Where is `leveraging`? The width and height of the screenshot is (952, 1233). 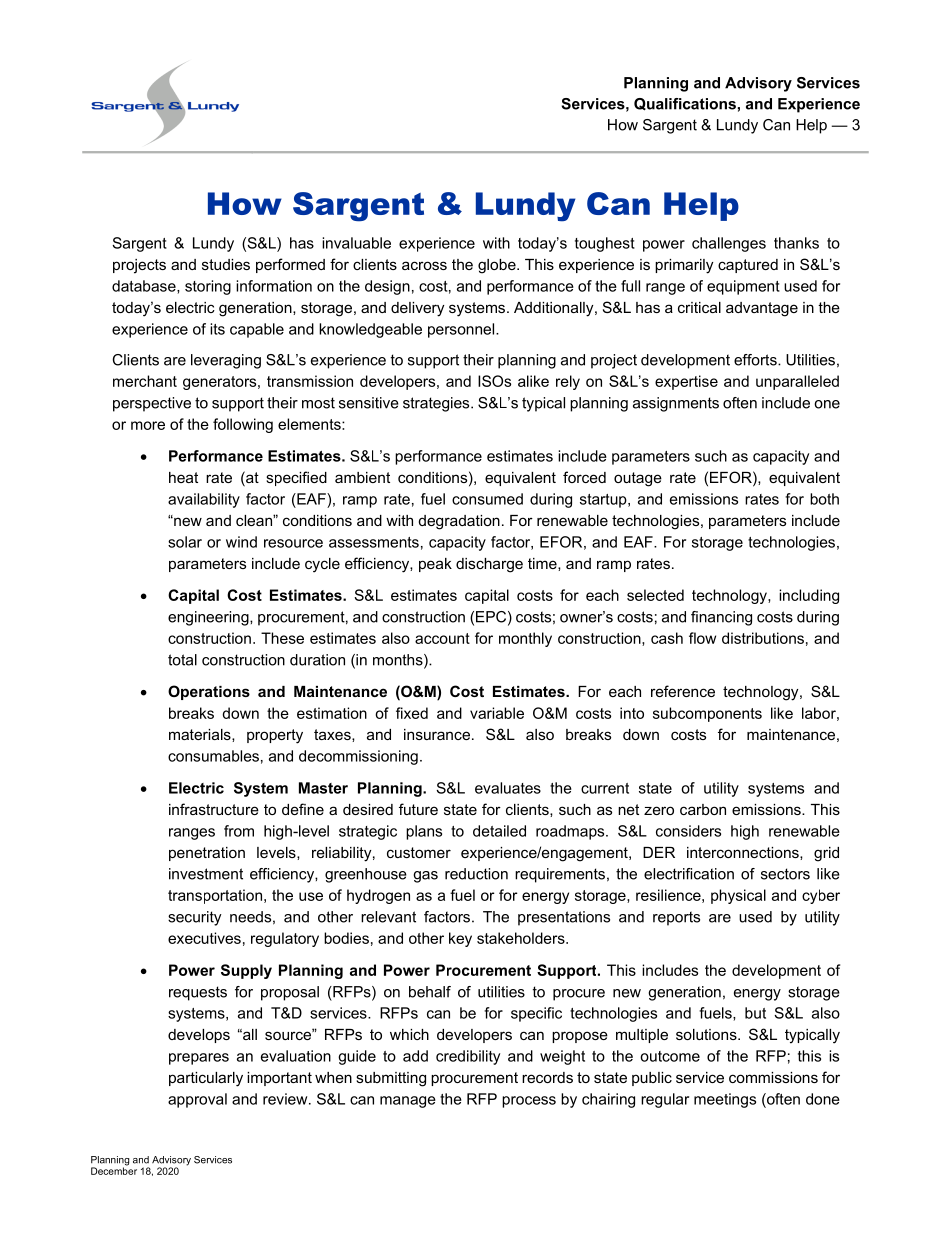
leveraging is located at coordinates (226, 361).
